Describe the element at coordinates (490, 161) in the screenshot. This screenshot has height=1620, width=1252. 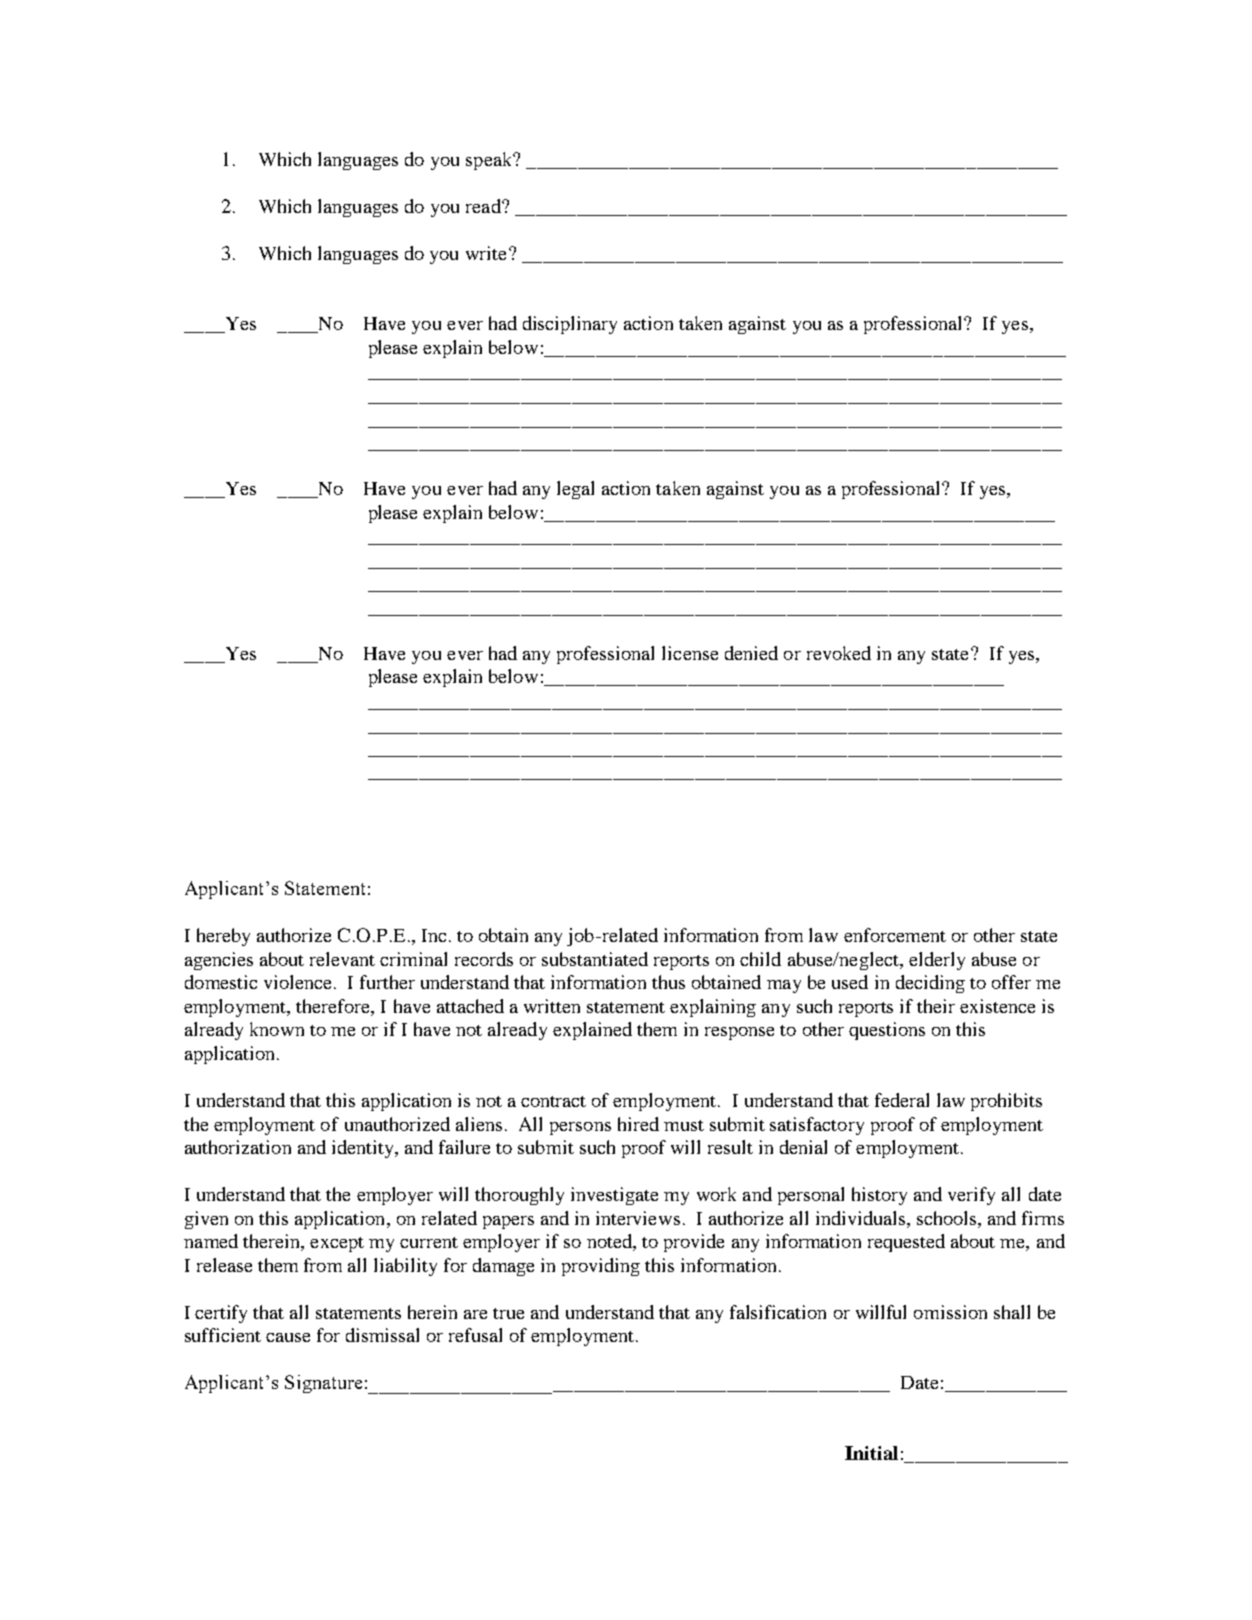
I see `speak` at that location.
